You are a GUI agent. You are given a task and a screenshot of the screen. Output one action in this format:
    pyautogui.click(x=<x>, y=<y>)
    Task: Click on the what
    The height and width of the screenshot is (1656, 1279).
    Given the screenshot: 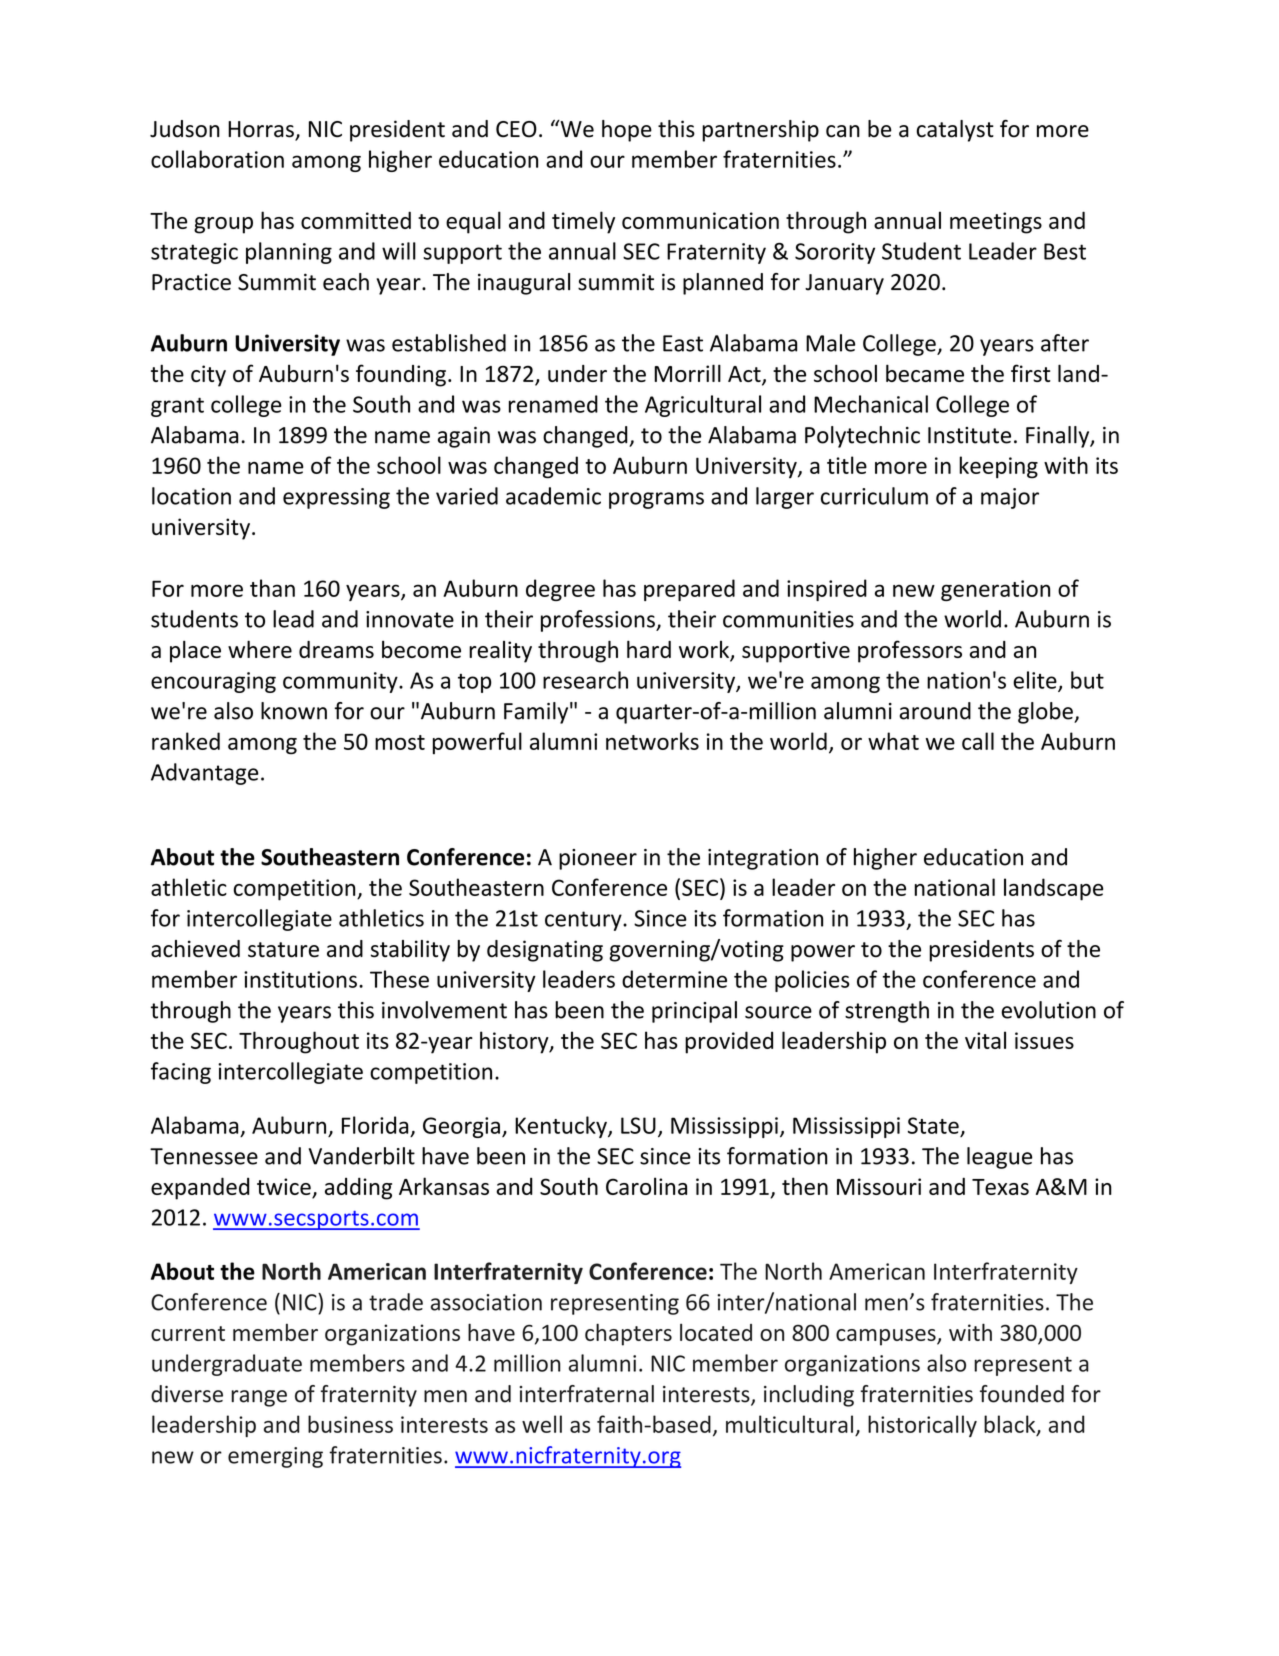 What is the action you would take?
    pyautogui.click(x=893, y=741)
